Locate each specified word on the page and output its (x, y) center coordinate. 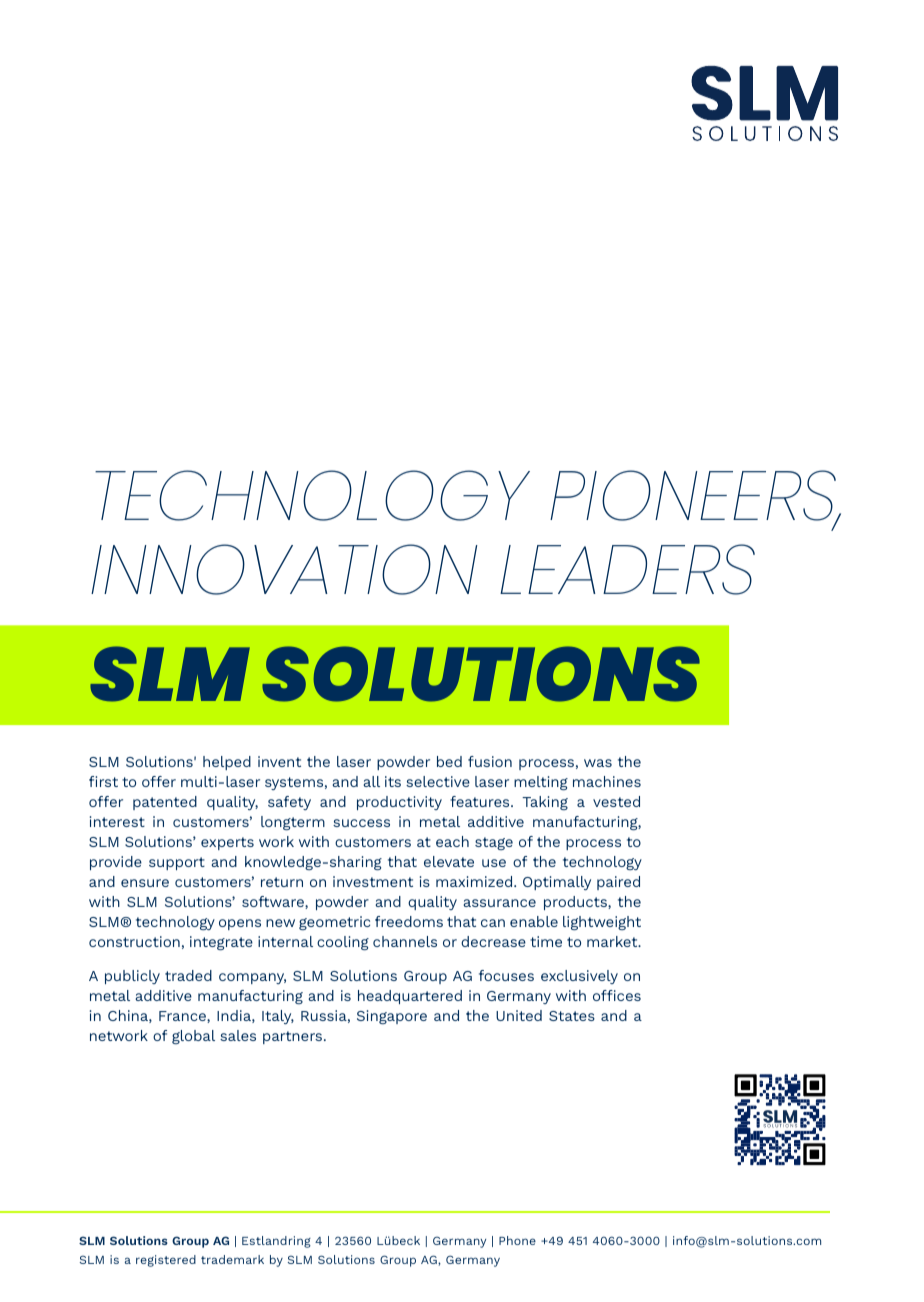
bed (449, 761)
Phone (517, 1240)
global (193, 1037)
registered (166, 1261)
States (572, 1016)
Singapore (392, 1017)
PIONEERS (694, 497)
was (598, 763)
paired (618, 883)
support (177, 863)
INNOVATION (284, 569)
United (519, 1015)
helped (227, 763)
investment (373, 881)
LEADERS (627, 569)
